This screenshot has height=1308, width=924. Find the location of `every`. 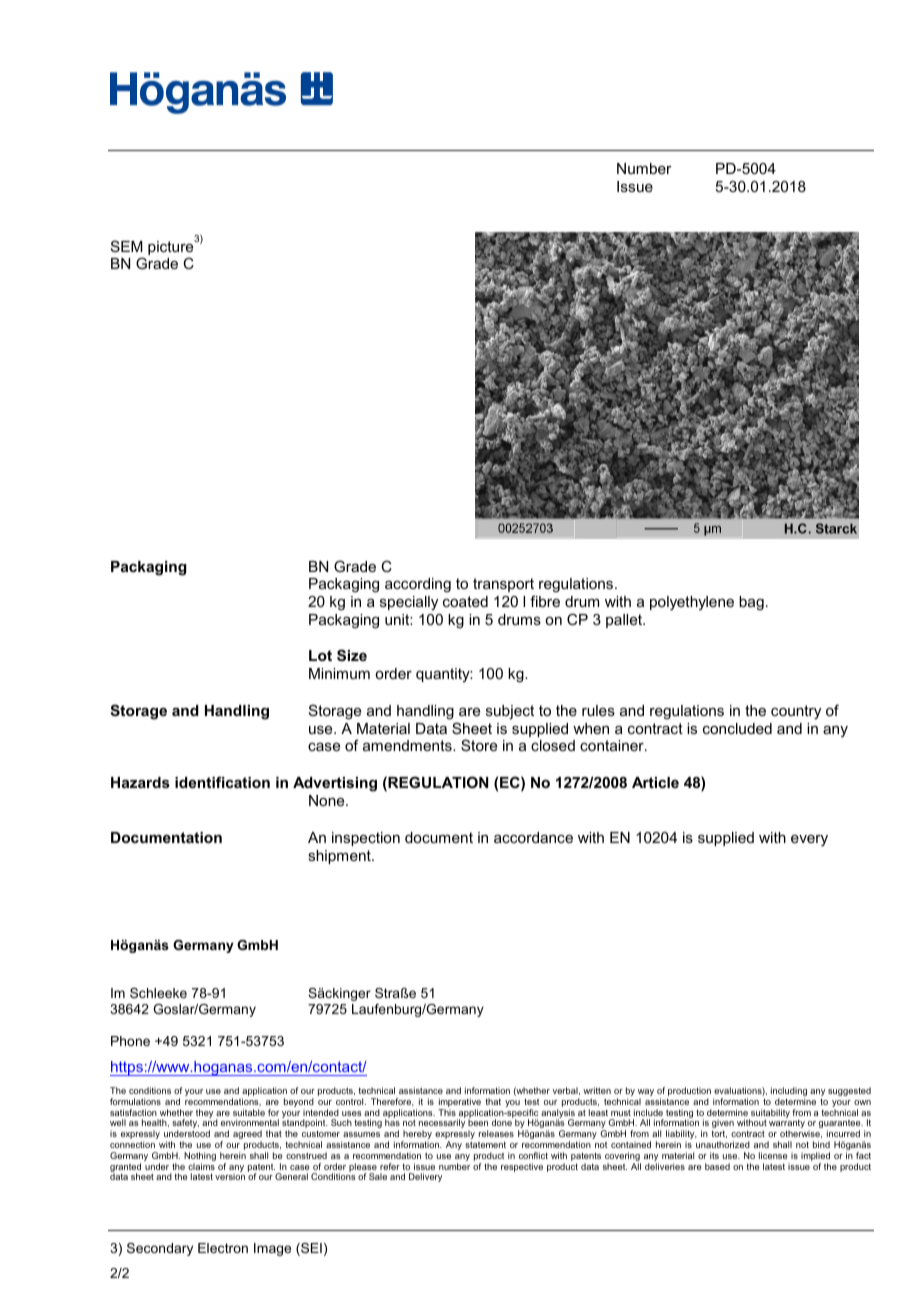

every is located at coordinates (809, 841).
